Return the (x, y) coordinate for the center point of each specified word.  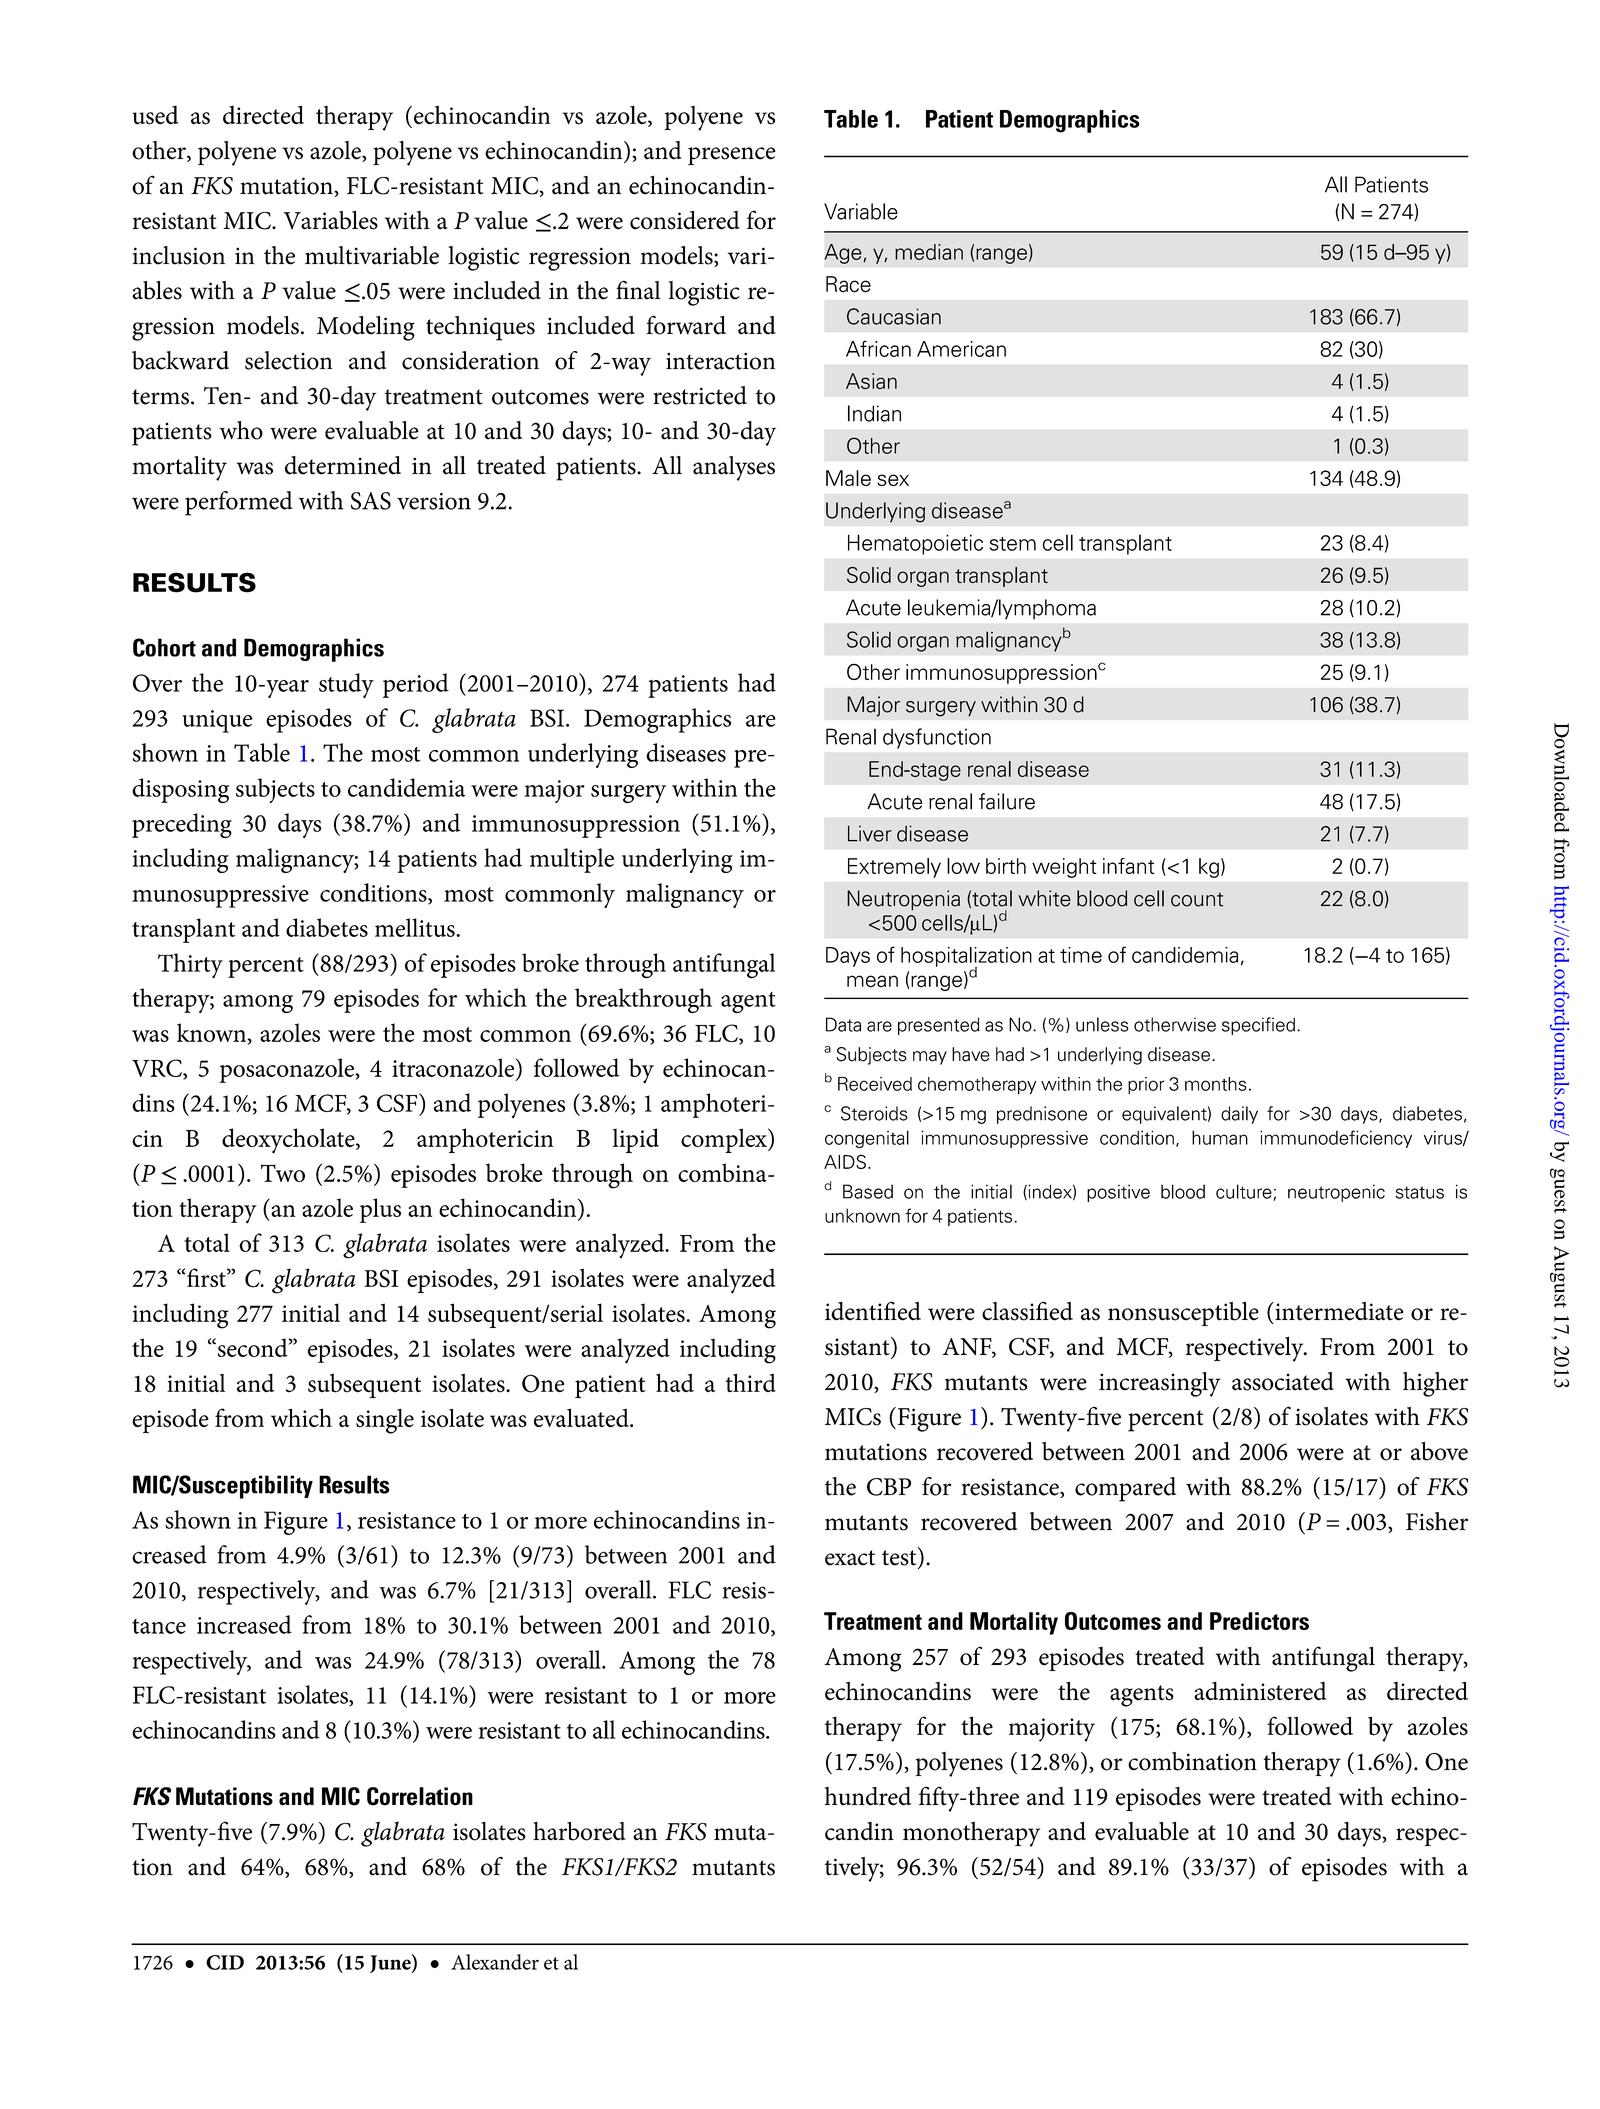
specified (1258, 1026)
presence (731, 156)
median (929, 252)
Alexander (495, 1962)
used (155, 115)
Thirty (190, 965)
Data (843, 1024)
